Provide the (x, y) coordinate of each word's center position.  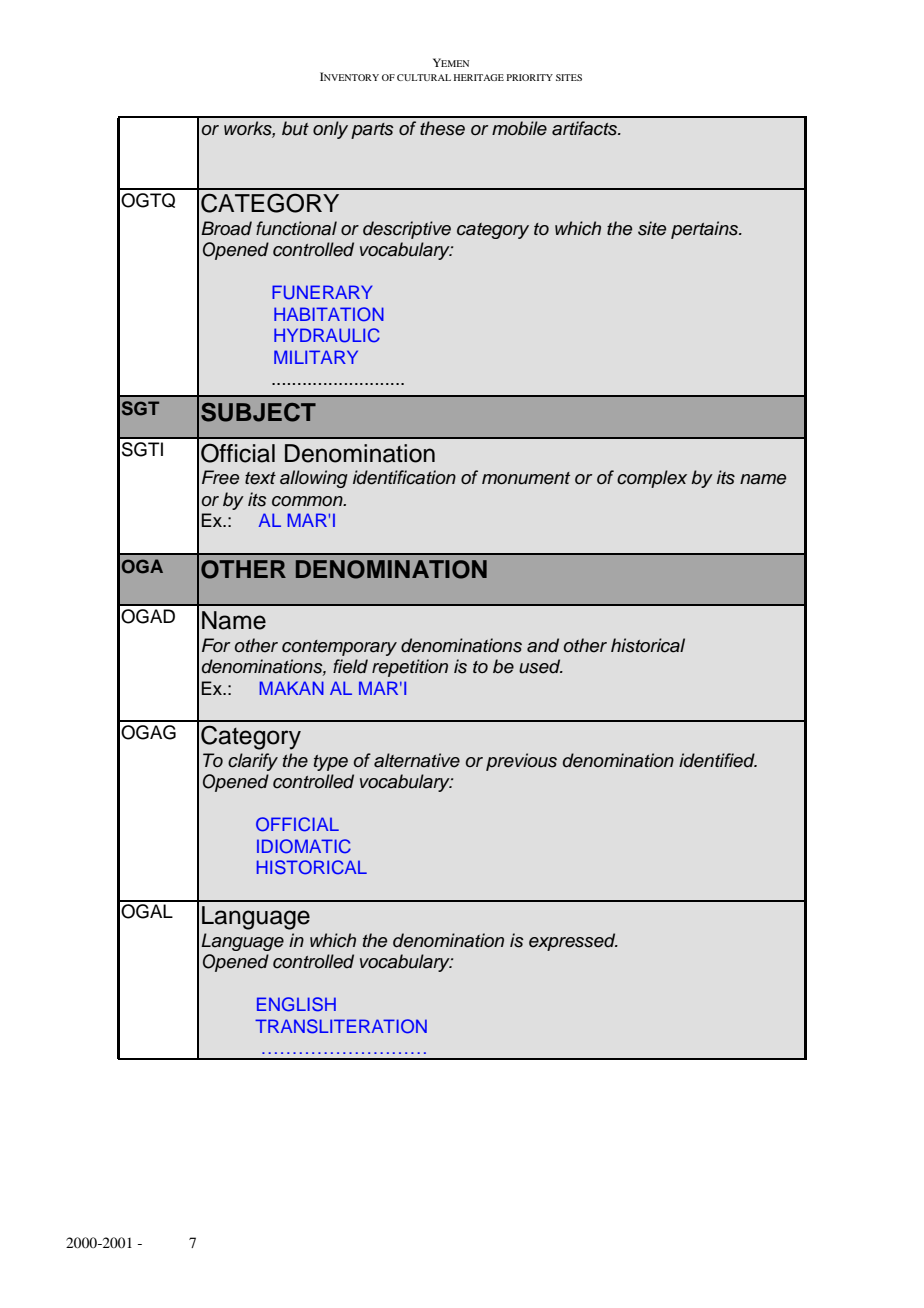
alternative (417, 760)
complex (652, 479)
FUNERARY (322, 292)
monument (526, 478)
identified (718, 760)
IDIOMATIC (304, 846)
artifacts (586, 128)
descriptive (407, 230)
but (295, 128)
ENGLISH (296, 1004)
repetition (410, 668)
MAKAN (291, 688)
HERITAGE (479, 77)
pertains (705, 230)
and (543, 645)
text (260, 478)
